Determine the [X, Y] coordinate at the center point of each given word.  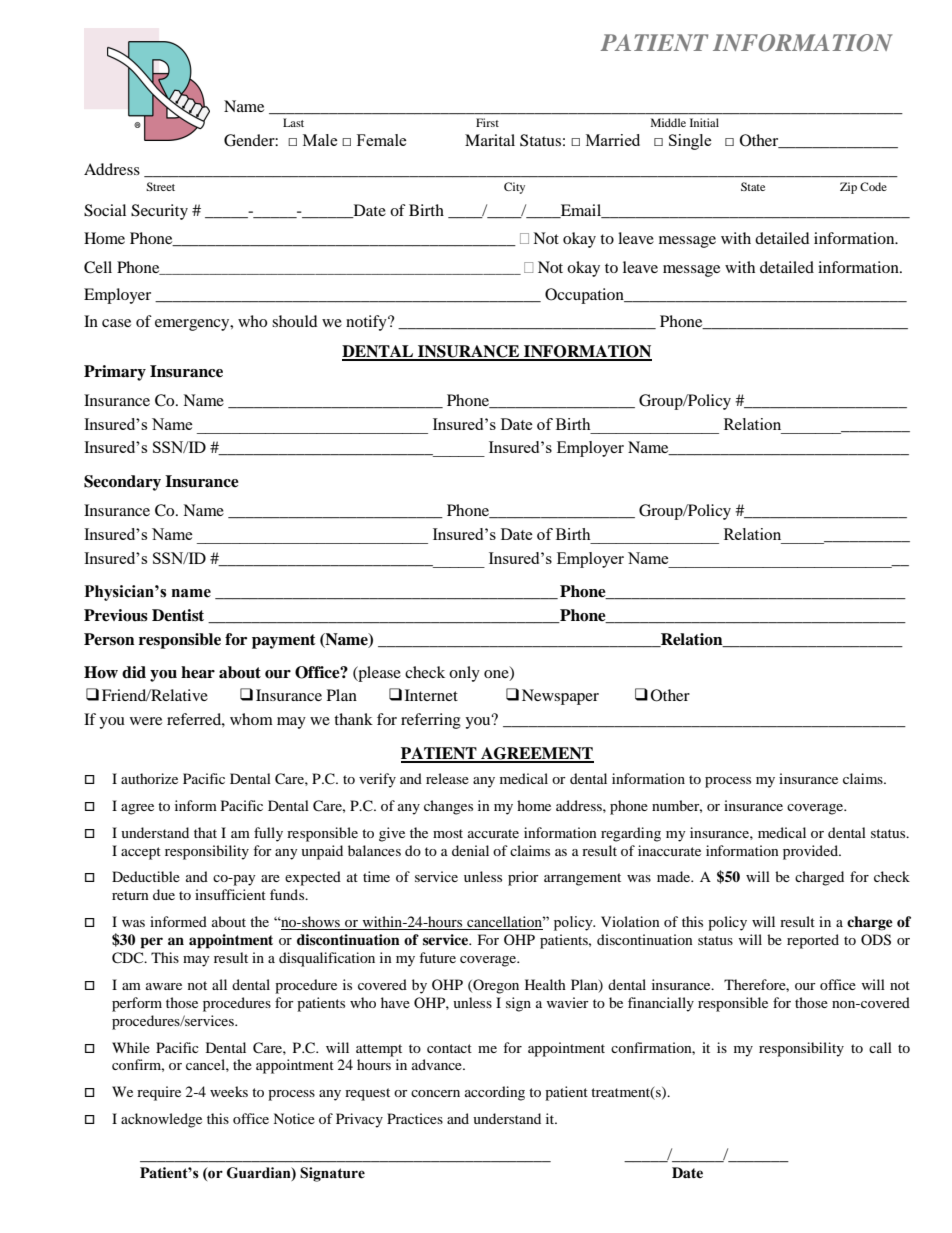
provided [811, 852]
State [753, 186]
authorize [149, 778]
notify [367, 323]
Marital [490, 140]
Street [160, 186]
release [447, 778]
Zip [848, 188]
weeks [229, 1091]
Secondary [122, 483]
